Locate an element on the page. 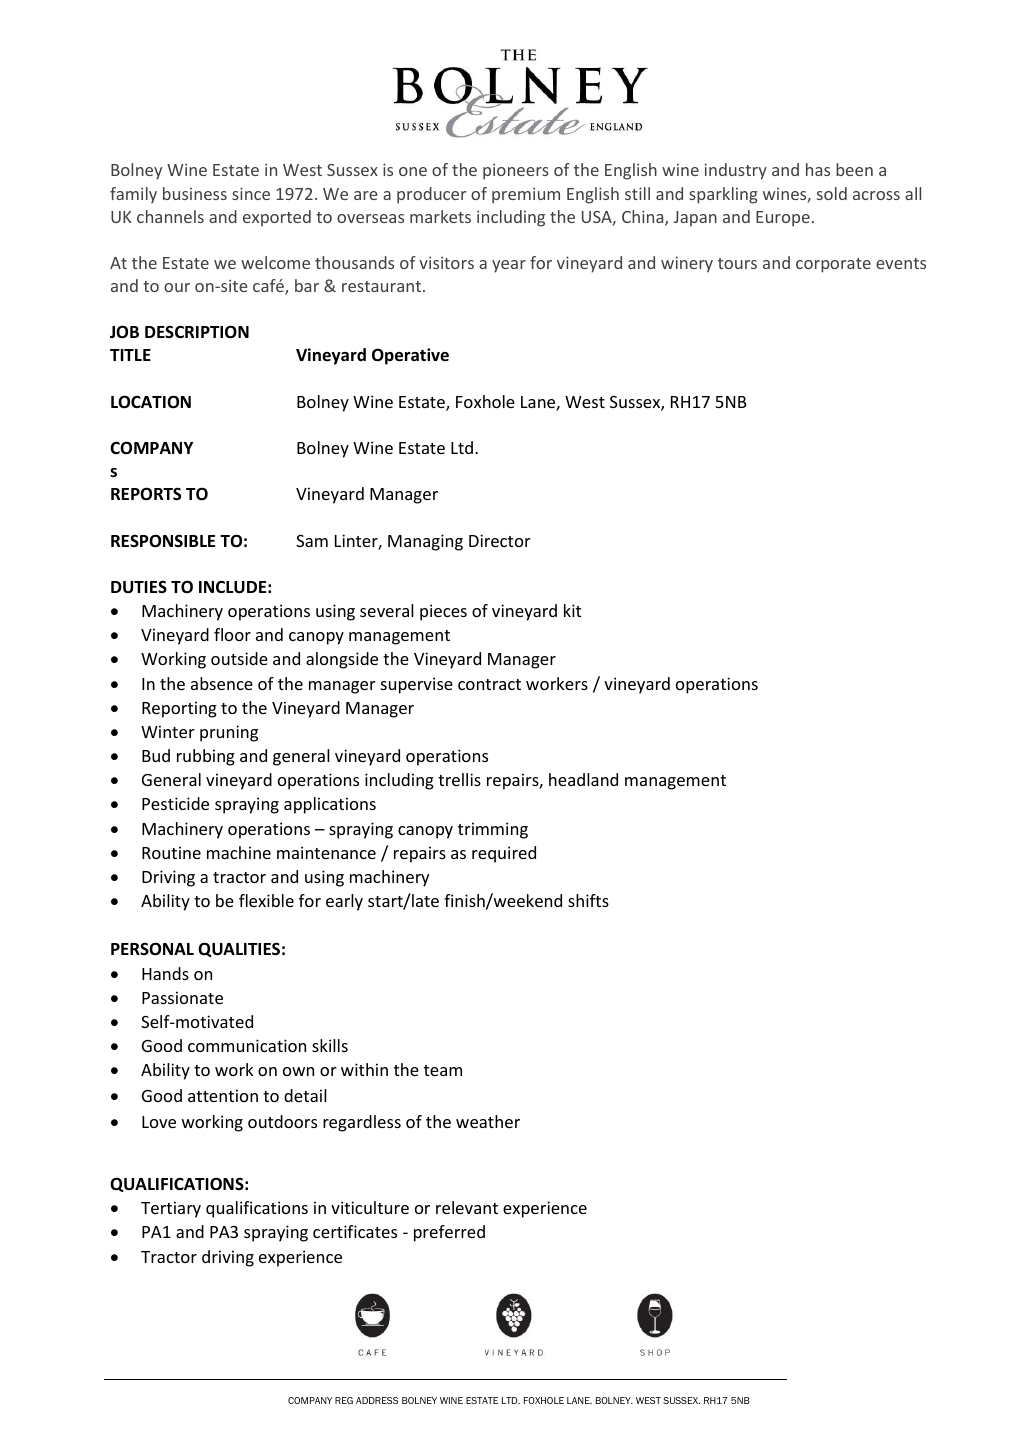  ADDRESS is located at coordinates (377, 1400).
